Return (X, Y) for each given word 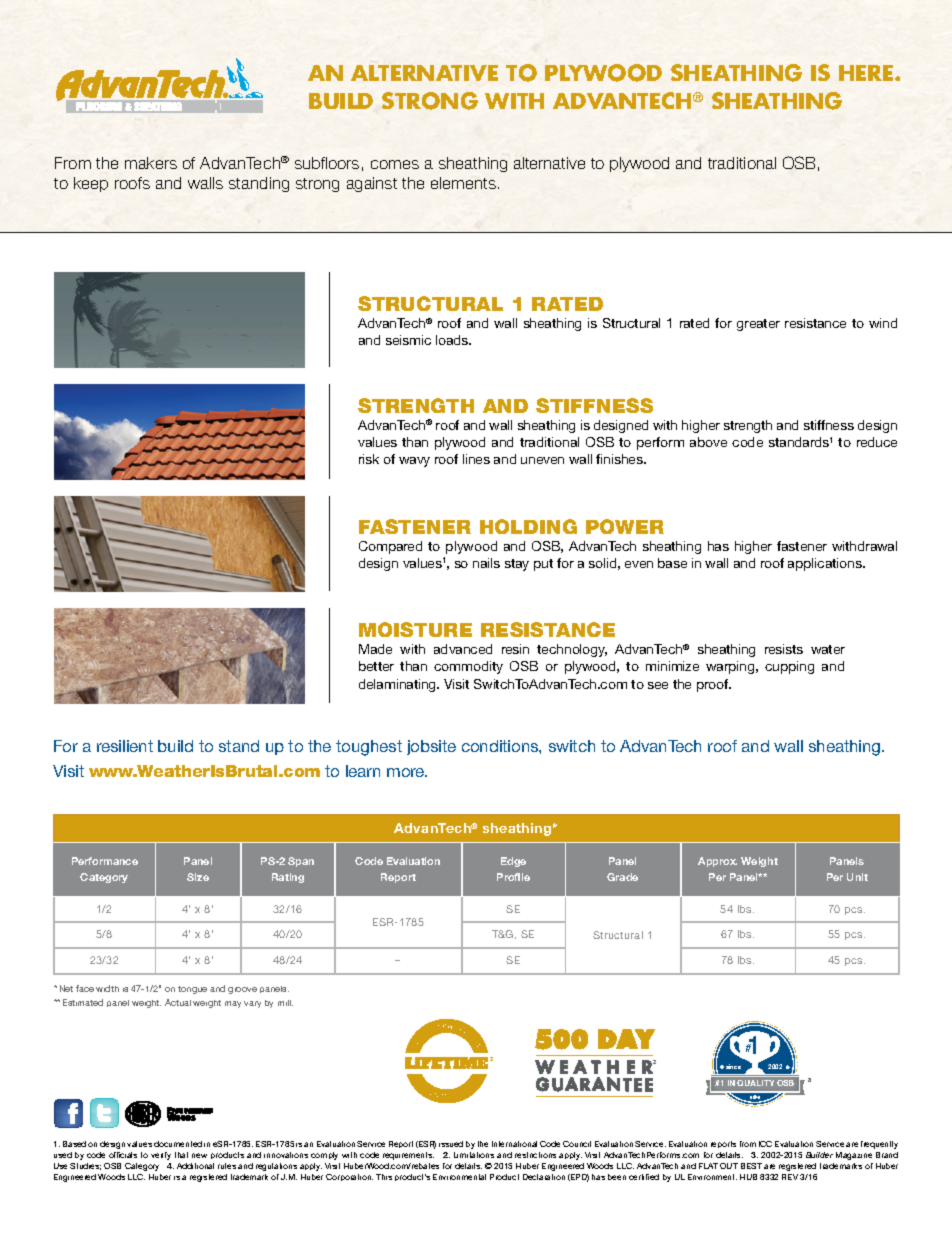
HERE (867, 73)
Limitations (474, 1155)
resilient (125, 746)
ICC (765, 1144)
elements (463, 183)
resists (784, 649)
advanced (463, 649)
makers (151, 163)
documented (178, 1144)
